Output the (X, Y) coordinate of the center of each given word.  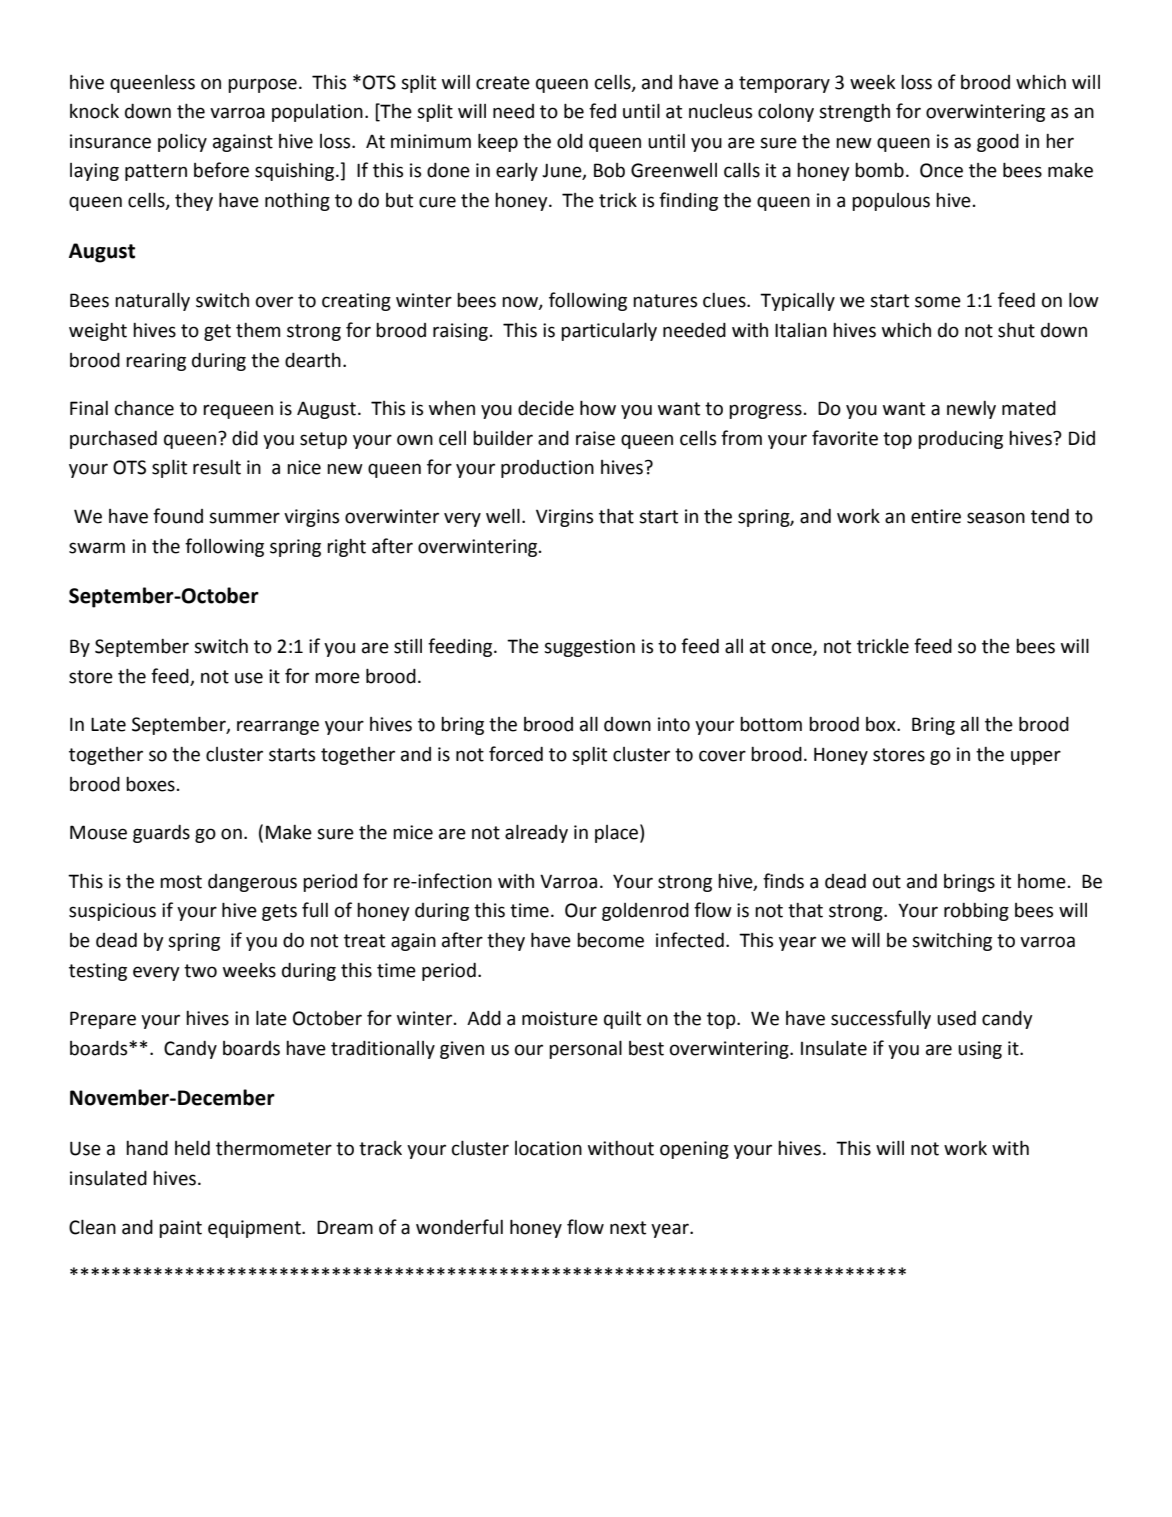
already (536, 833)
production (547, 469)
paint (180, 1229)
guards (161, 834)
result (217, 467)
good (998, 143)
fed (602, 111)
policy (182, 142)
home (1042, 881)
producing (960, 440)
